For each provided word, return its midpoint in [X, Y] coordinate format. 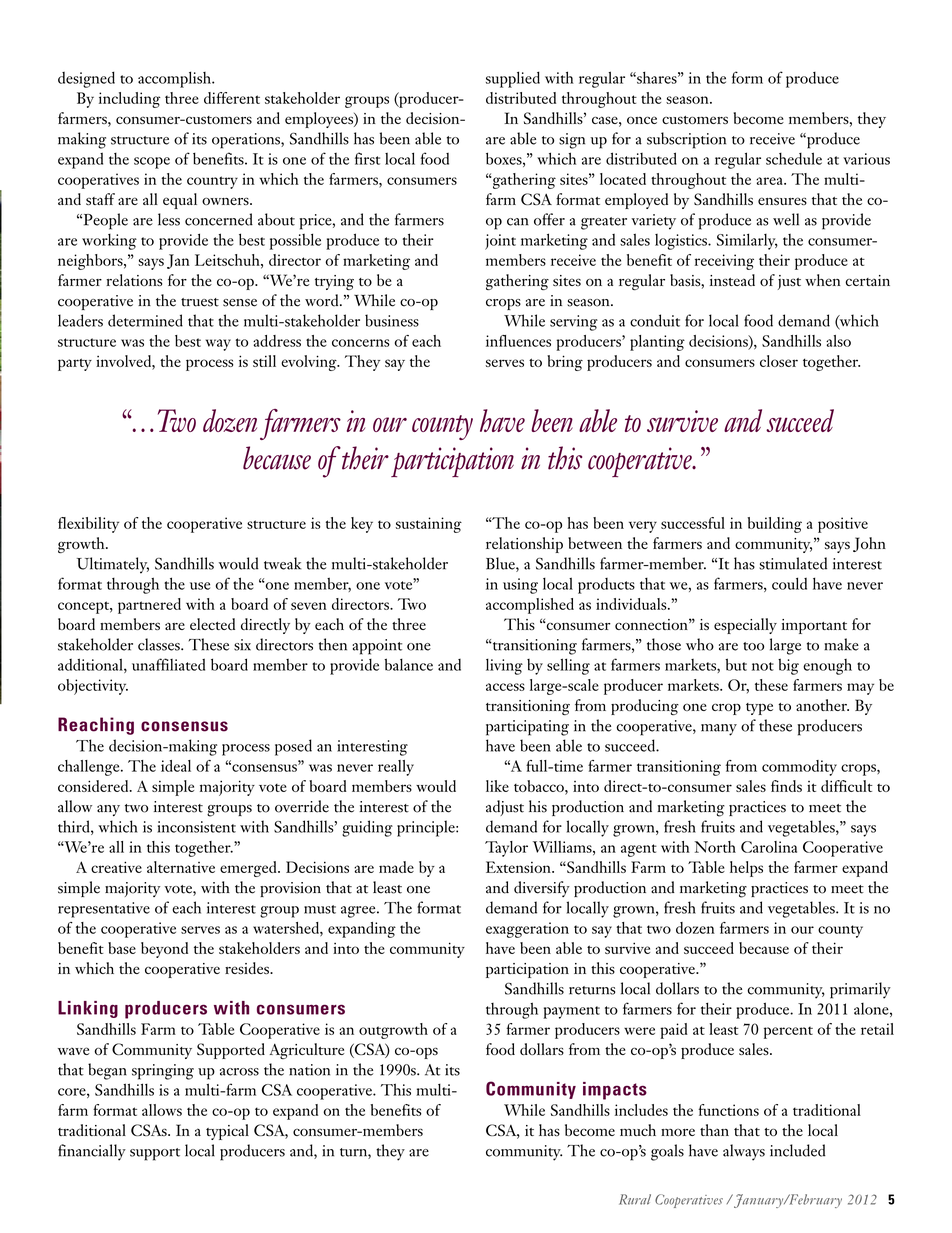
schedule [794, 158]
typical [227, 1132]
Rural [635, 1199]
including [130, 100]
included [798, 1150]
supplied [513, 79]
